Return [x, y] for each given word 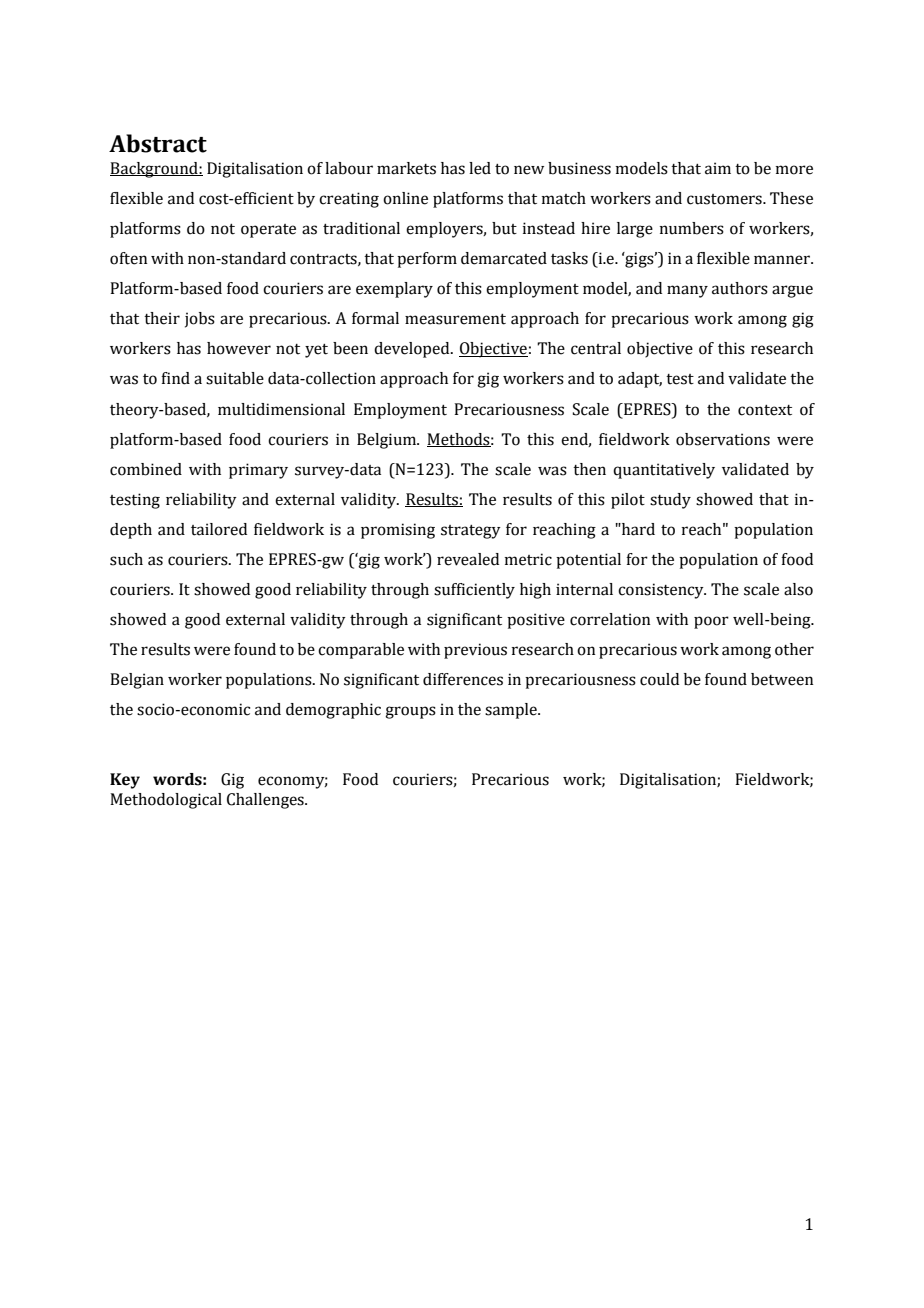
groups [410, 712]
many [687, 291]
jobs [200, 320]
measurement [455, 319]
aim [718, 168]
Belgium [387, 441]
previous [475, 651]
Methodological [166, 801]
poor [711, 622]
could [659, 679]
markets [406, 168]
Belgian [137, 681]
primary [258, 471]
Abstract [158, 143]
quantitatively [664, 471]
